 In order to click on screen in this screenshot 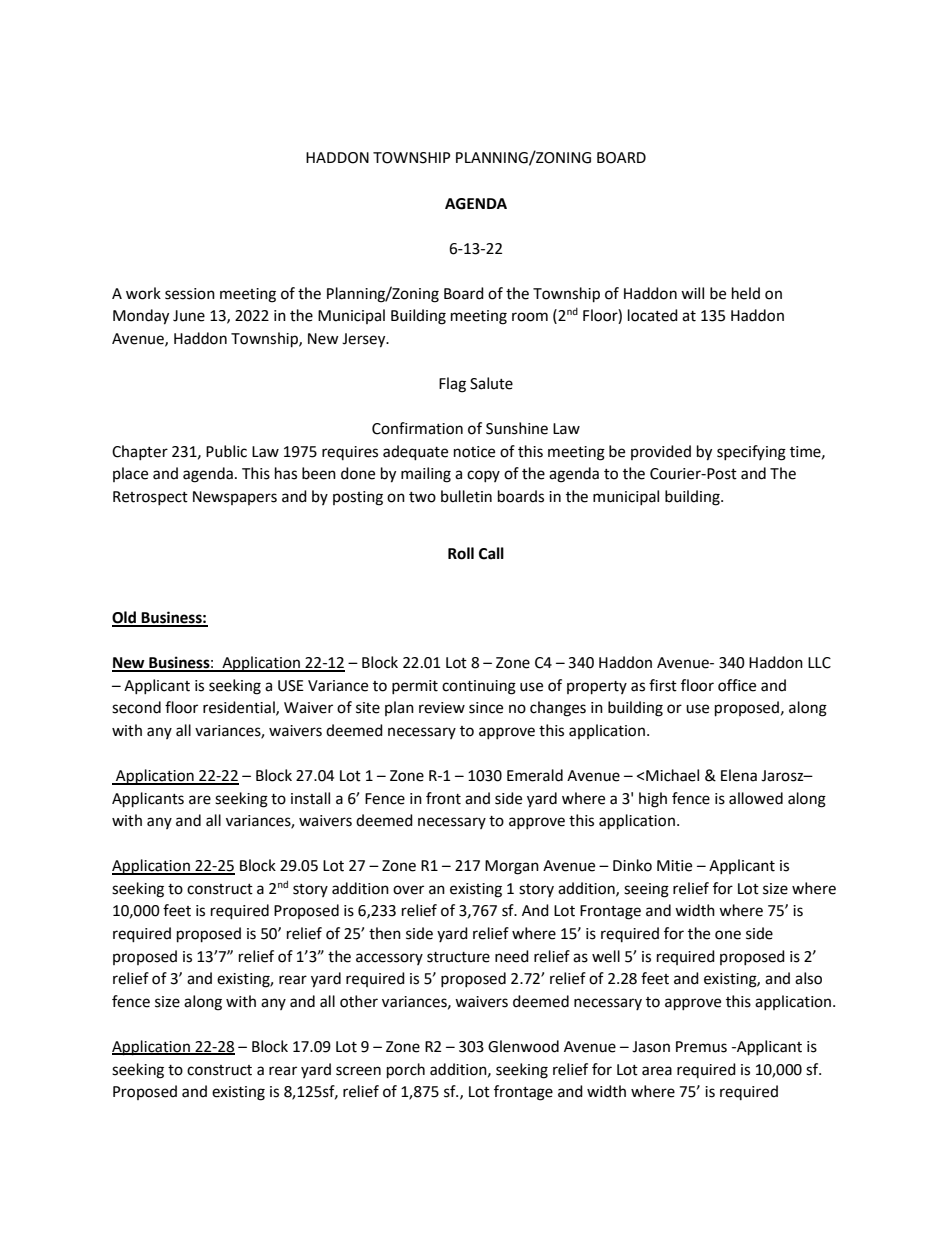, I will do `click(358, 1071)`.
